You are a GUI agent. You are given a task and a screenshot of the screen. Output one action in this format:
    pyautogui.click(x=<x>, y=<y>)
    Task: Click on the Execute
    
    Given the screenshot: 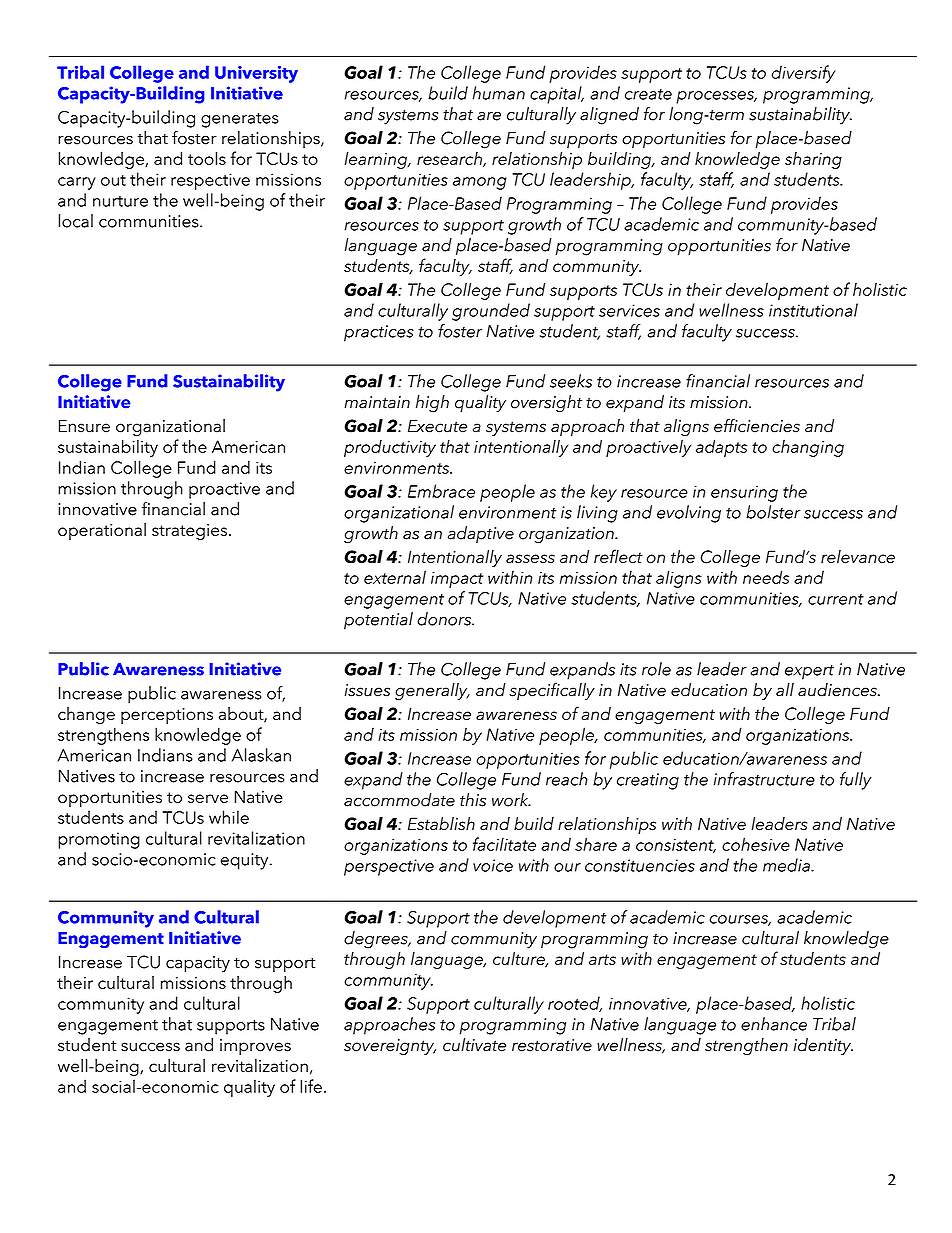 What is the action you would take?
    pyautogui.click(x=437, y=426)
